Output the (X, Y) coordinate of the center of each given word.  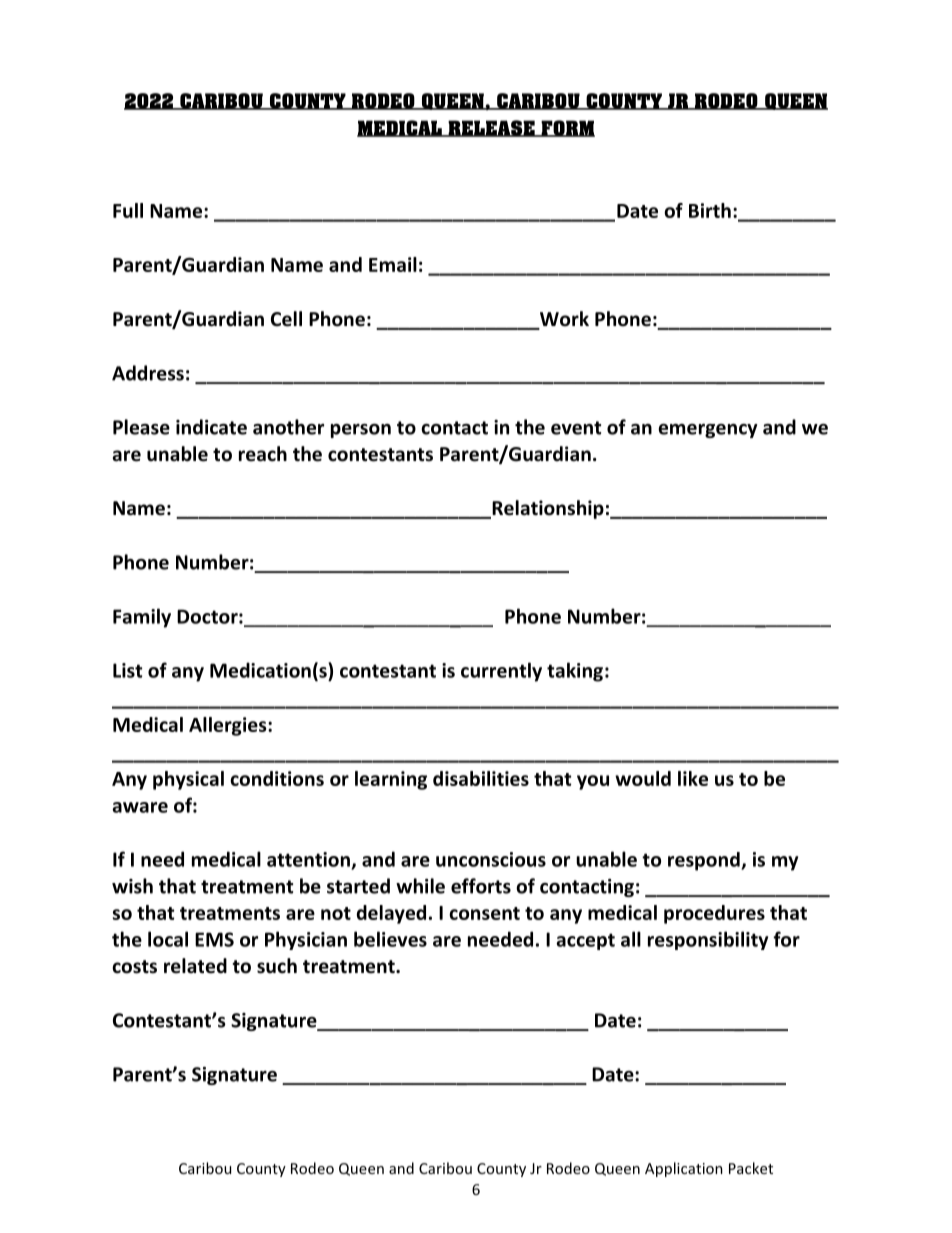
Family (142, 618)
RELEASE (491, 128)
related (195, 966)
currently (501, 672)
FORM (567, 128)
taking (575, 672)
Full (128, 210)
